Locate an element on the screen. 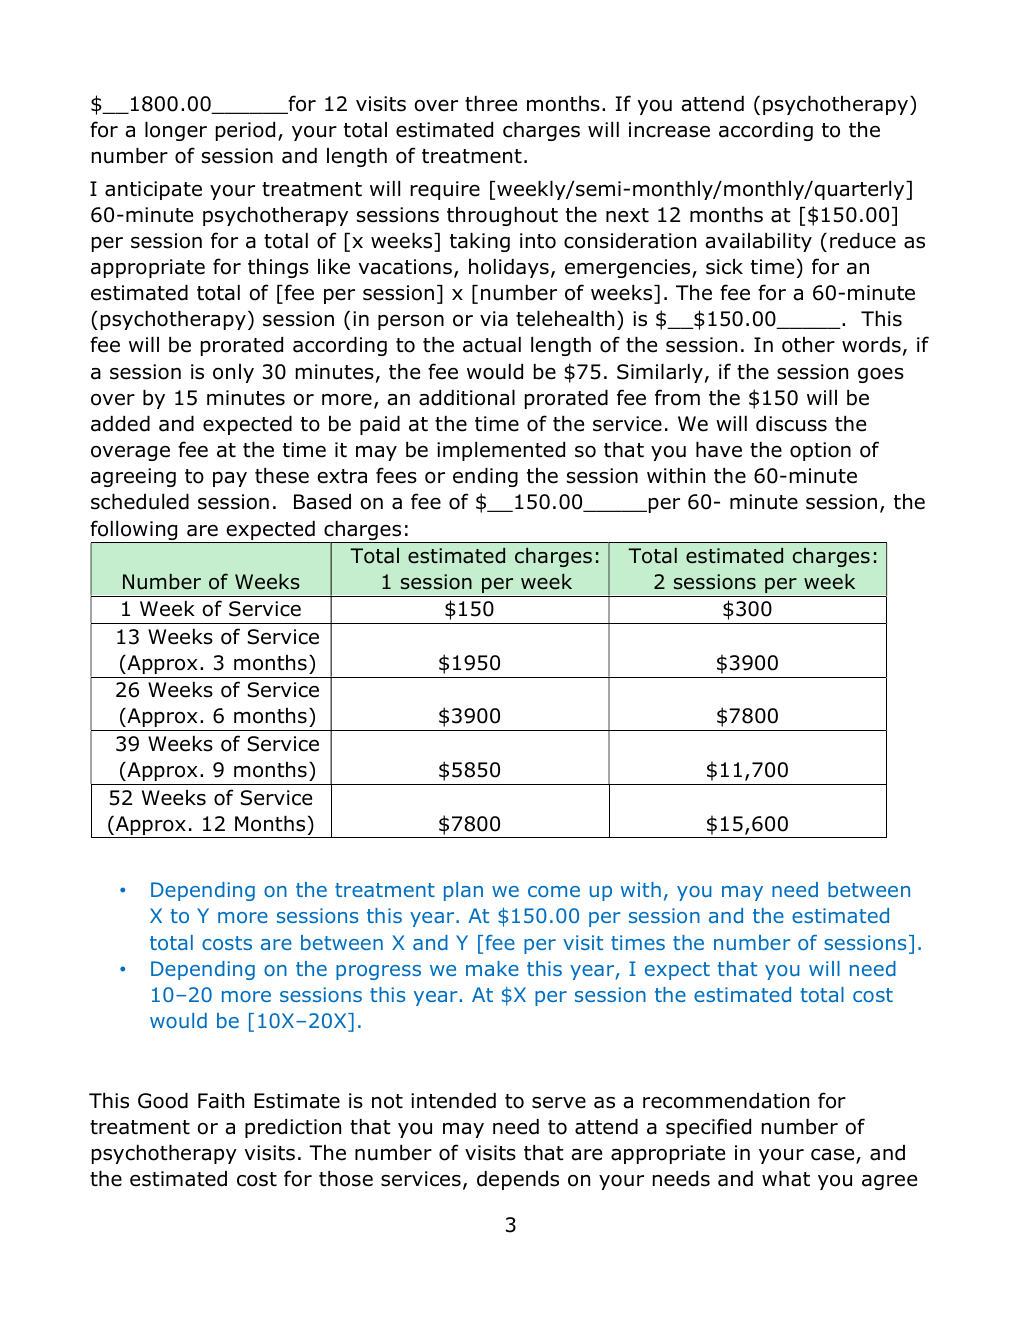  plan is located at coordinates (463, 891).
